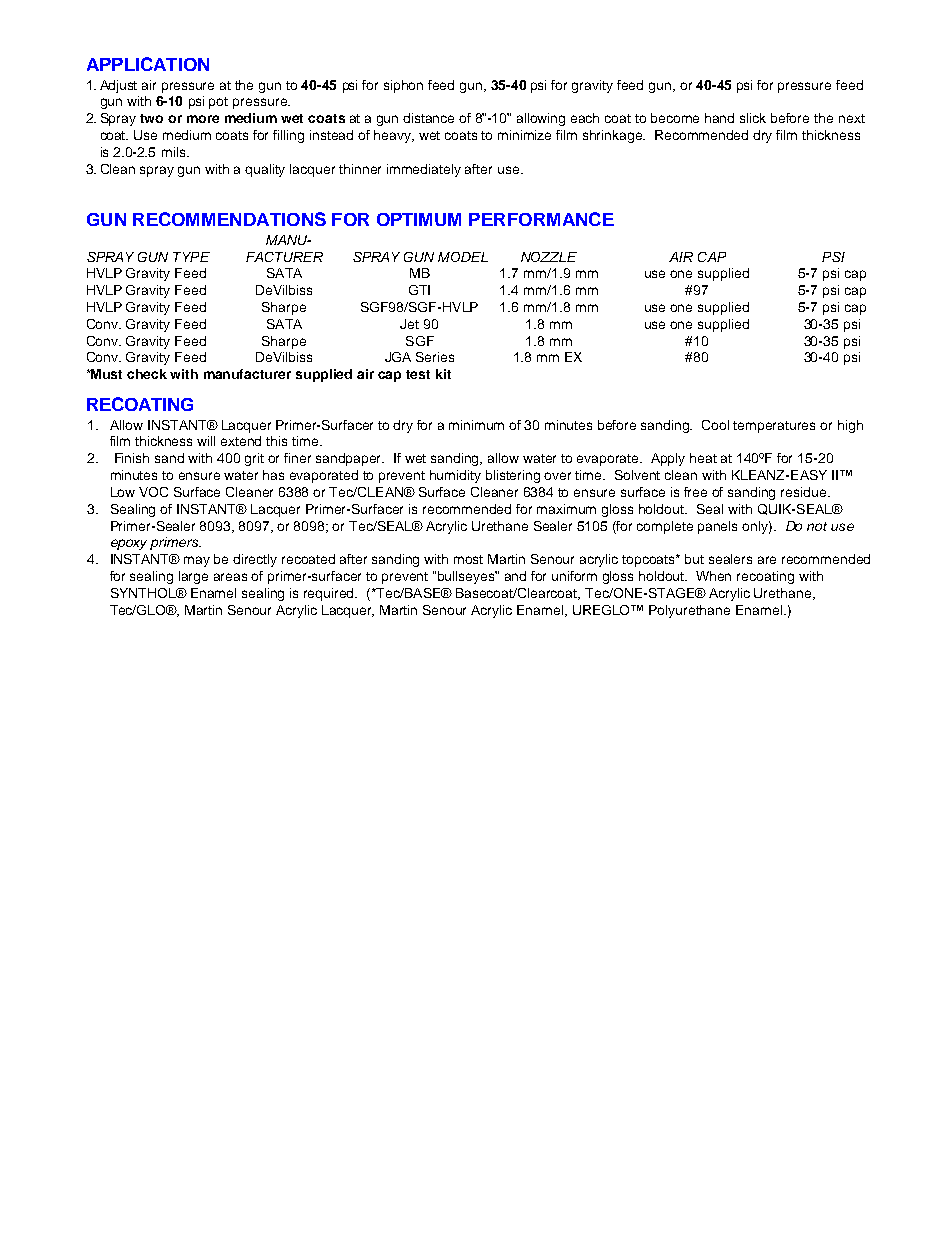 The height and width of the screenshot is (1233, 952). I want to click on RECOMMENDATIONS, so click(229, 219).
